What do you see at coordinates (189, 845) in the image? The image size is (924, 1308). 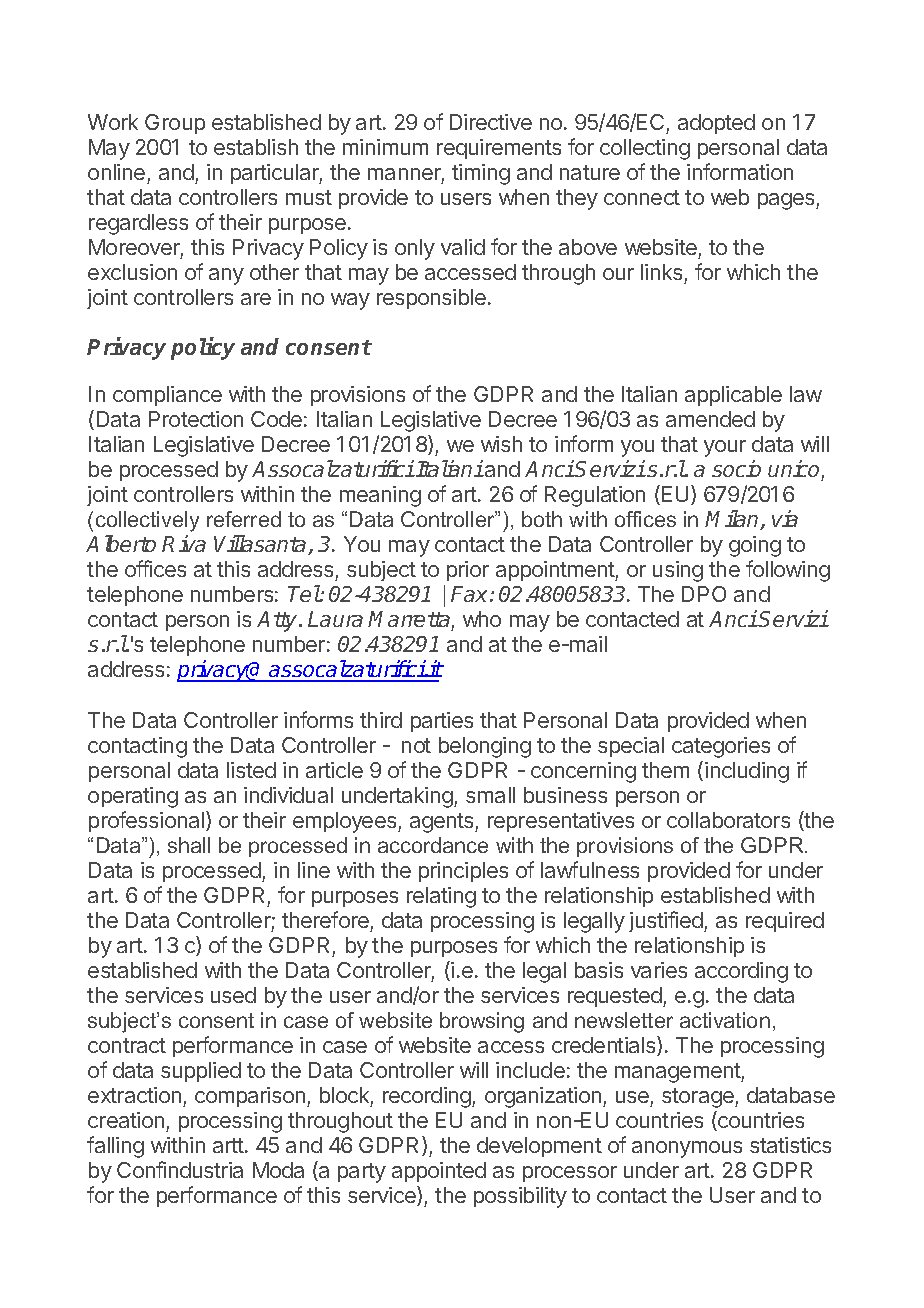 I see `shall` at bounding box center [189, 845].
